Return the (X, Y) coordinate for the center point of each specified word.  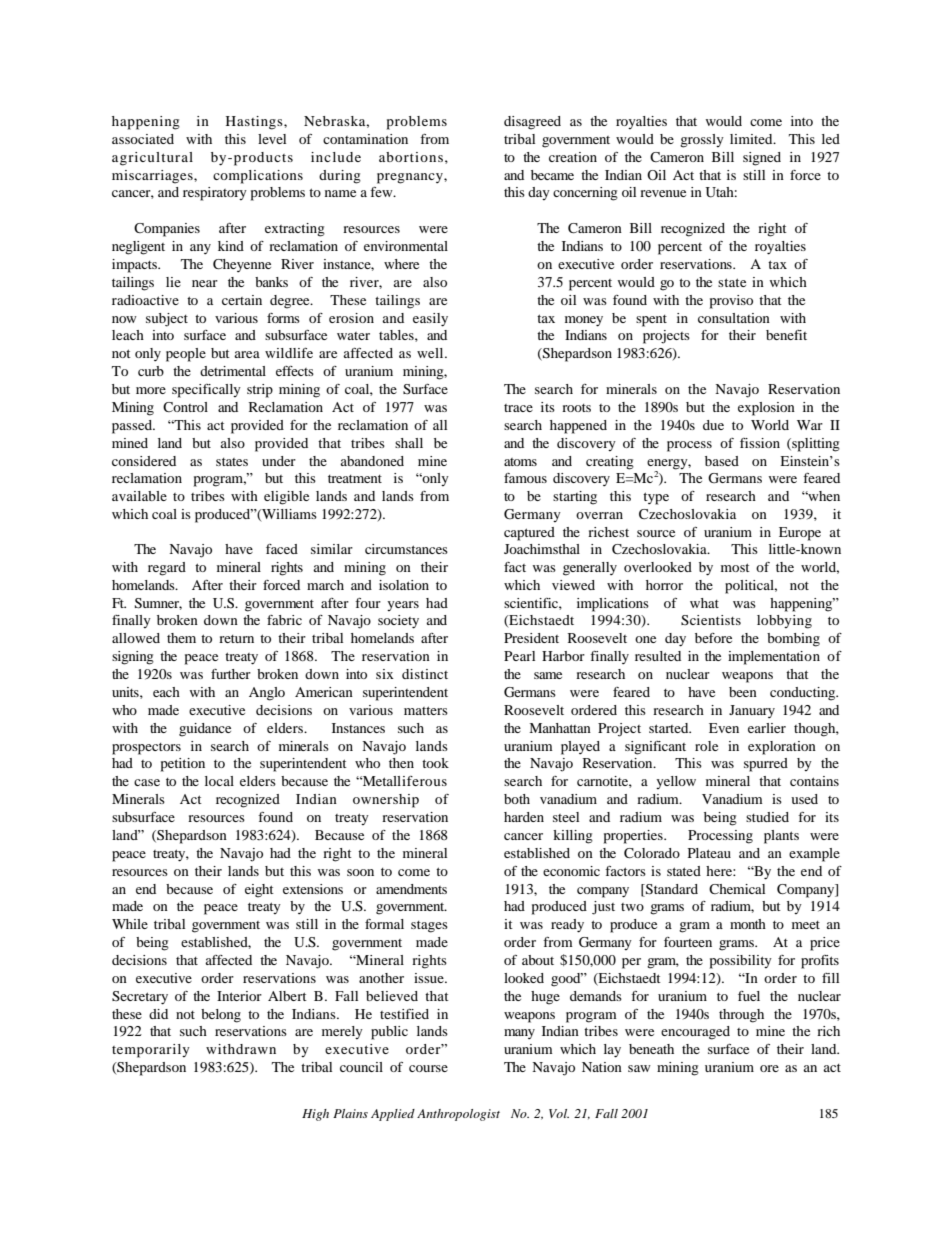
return (236, 639)
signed (762, 159)
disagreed (532, 123)
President (531, 638)
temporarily (151, 1051)
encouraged (695, 1033)
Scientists (711, 620)
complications (258, 177)
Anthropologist (458, 1115)
